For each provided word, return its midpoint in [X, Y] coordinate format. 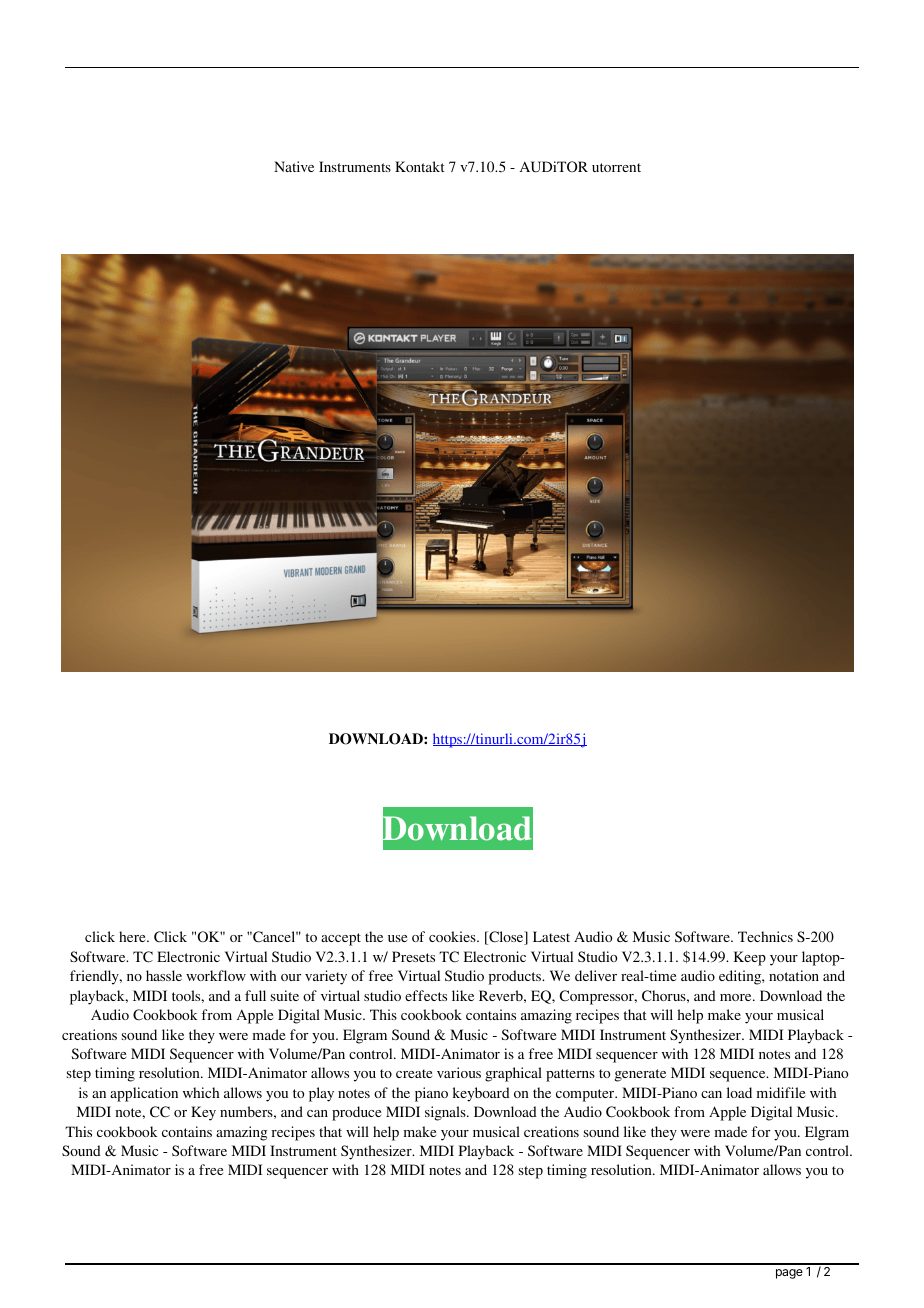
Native [294, 166]
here [133, 936]
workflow [216, 975]
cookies [453, 936]
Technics [765, 936]
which [201, 1092]
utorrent [616, 167]
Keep [750, 958]
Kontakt [420, 166]
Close [506, 938]
